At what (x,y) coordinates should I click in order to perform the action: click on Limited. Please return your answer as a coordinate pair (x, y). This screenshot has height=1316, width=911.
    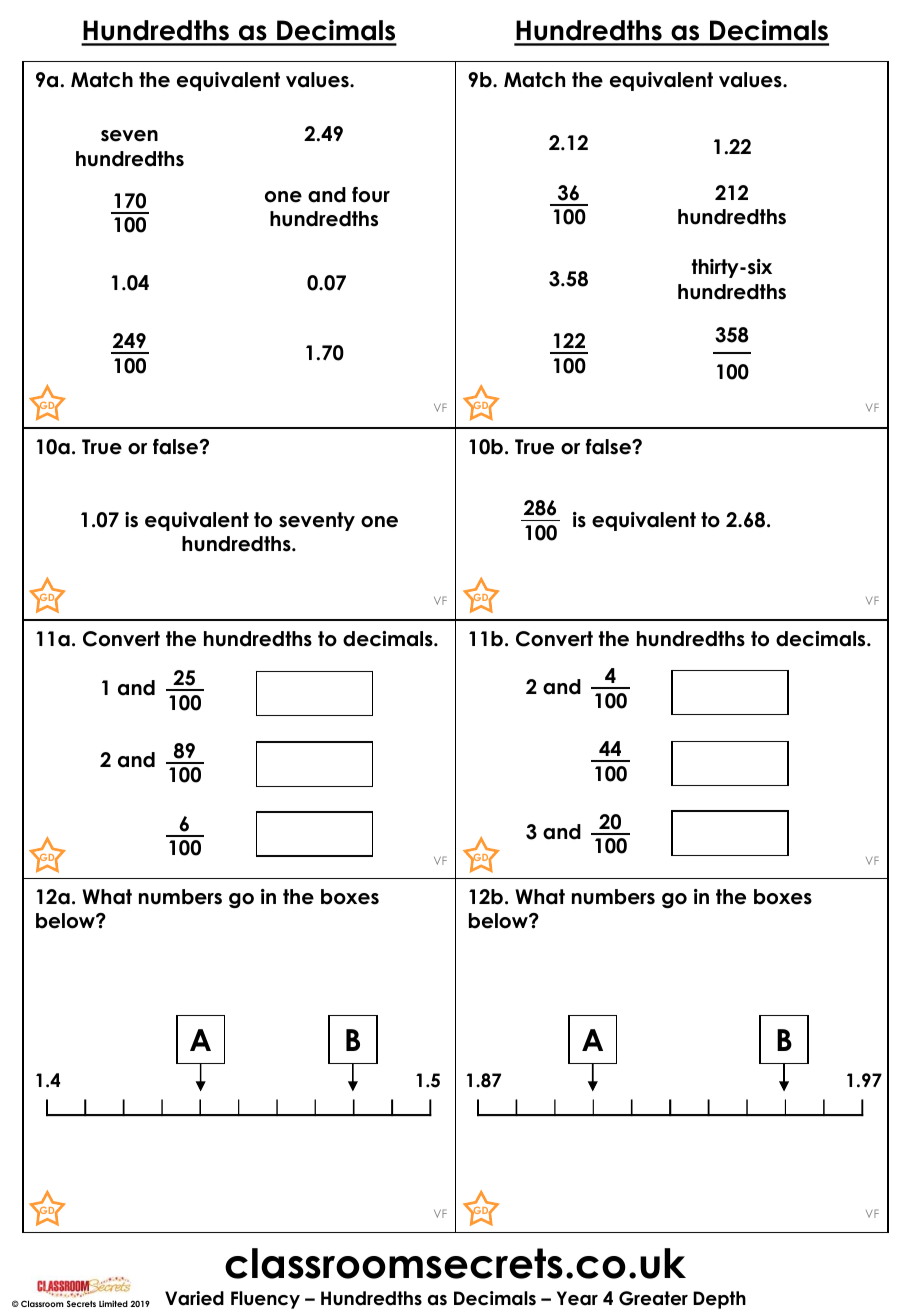
    Looking at the image, I should click on (113, 1303).
